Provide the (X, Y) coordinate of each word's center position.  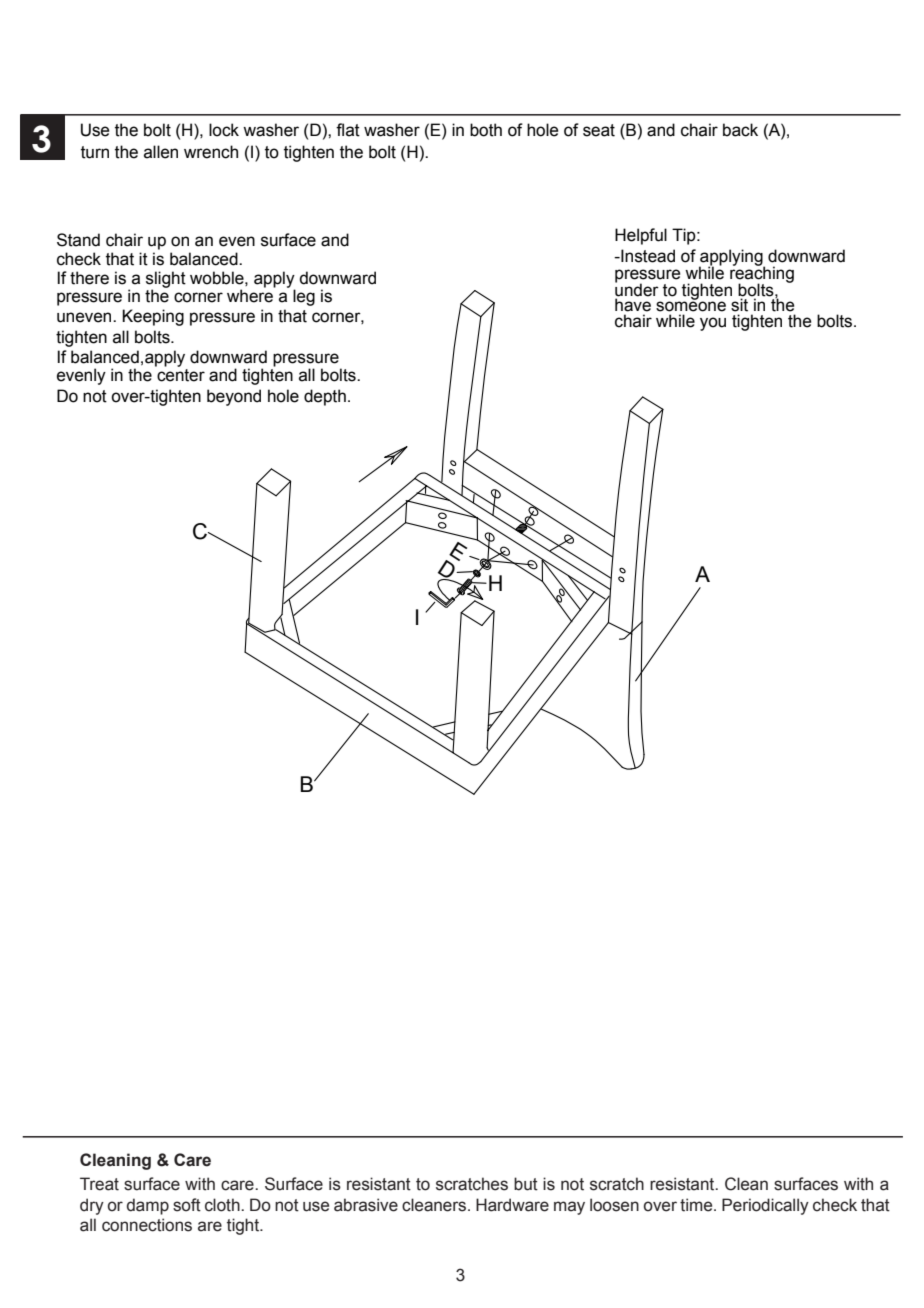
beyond (234, 397)
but (526, 1184)
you (713, 324)
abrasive (366, 1205)
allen (161, 152)
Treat (99, 1184)
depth (325, 397)
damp (148, 1206)
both (486, 130)
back (740, 130)
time (697, 1205)
